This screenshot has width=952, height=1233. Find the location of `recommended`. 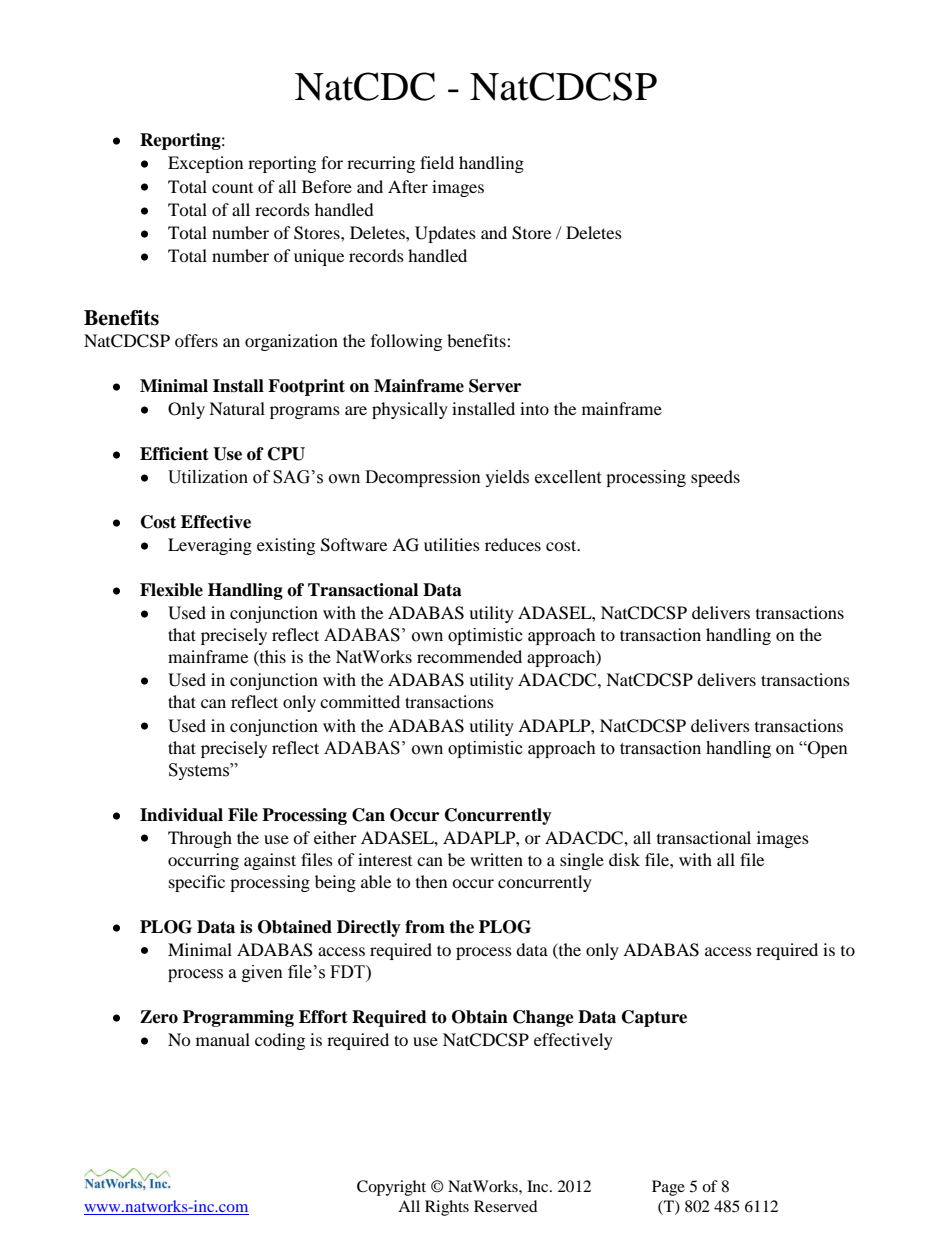

recommended is located at coordinates (469, 656).
